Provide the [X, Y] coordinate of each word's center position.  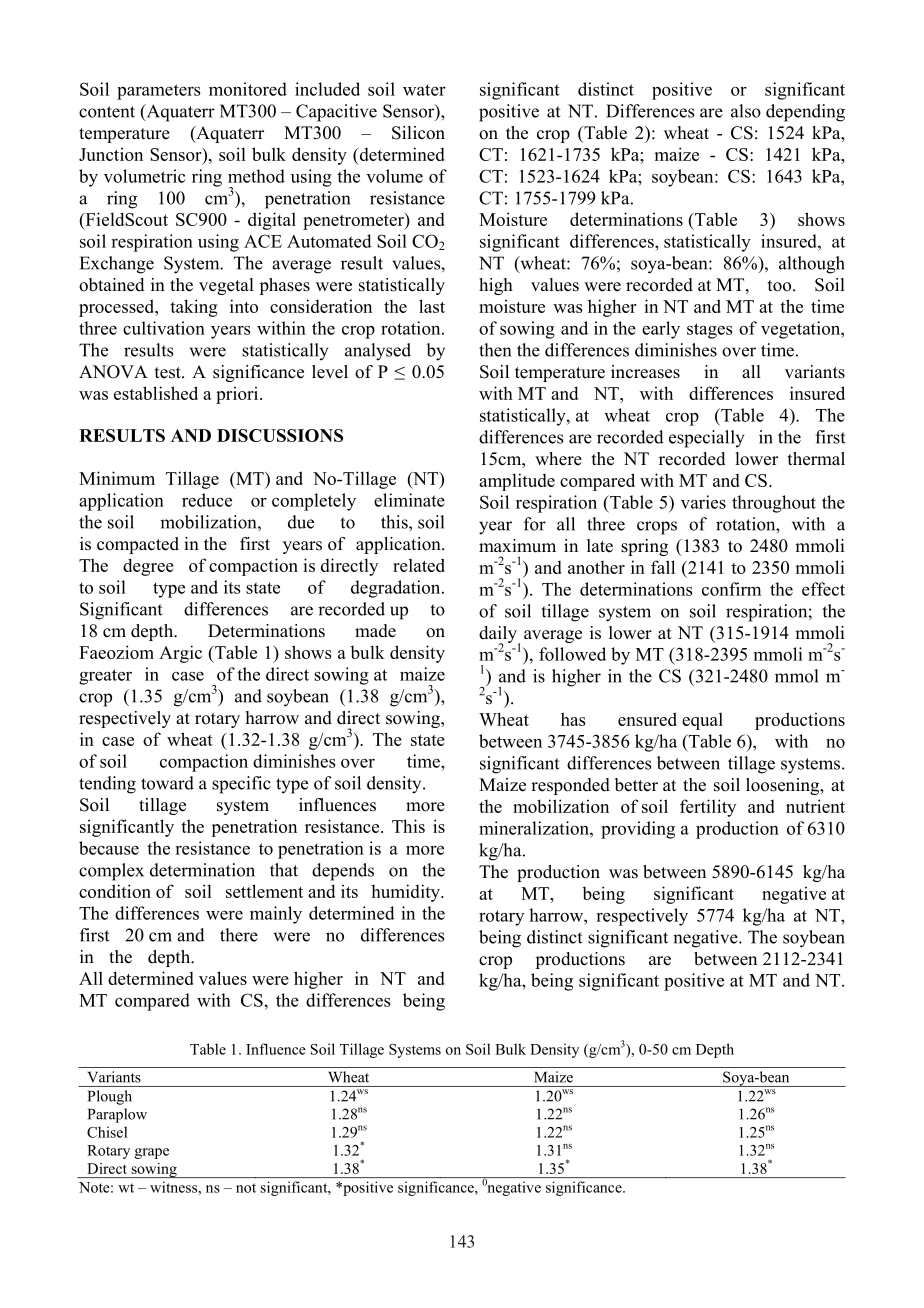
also [746, 111]
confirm [731, 589]
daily [499, 635]
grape [152, 1153]
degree [148, 567]
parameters [158, 92]
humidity [406, 893]
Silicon [418, 133]
